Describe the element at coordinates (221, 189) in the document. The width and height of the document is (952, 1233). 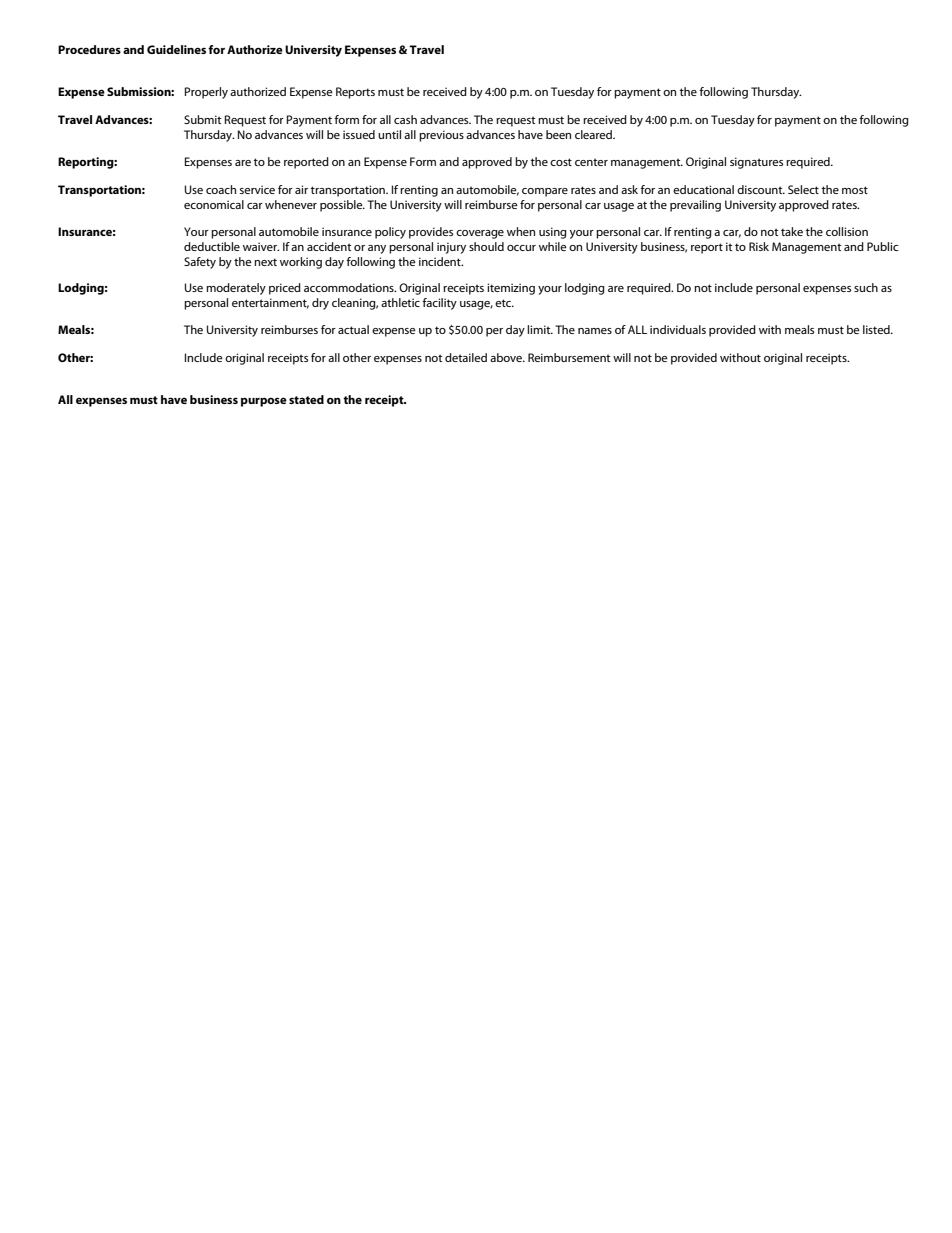
I see `coach` at that location.
